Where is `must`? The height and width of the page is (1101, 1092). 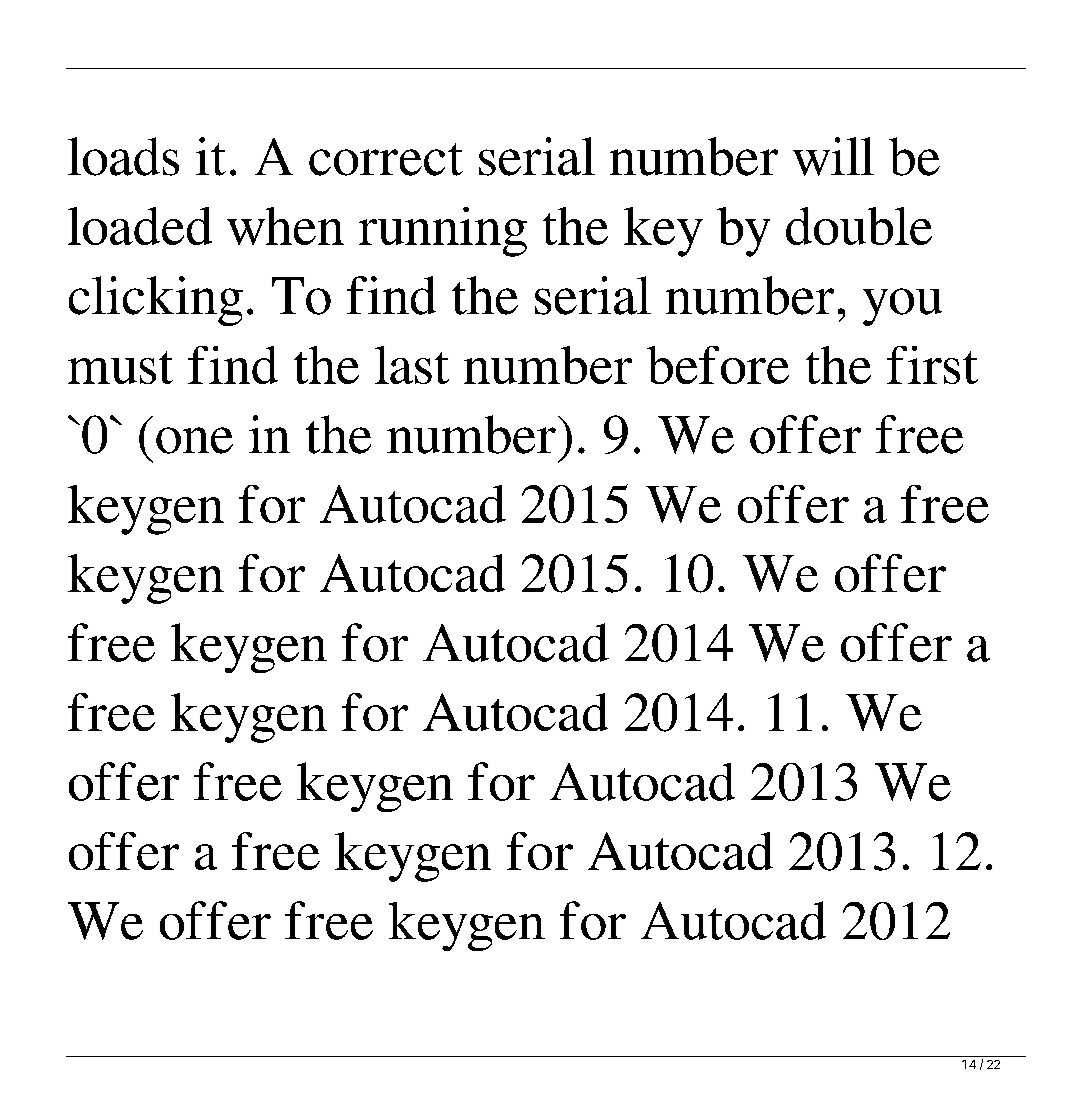 must is located at coordinates (120, 367).
